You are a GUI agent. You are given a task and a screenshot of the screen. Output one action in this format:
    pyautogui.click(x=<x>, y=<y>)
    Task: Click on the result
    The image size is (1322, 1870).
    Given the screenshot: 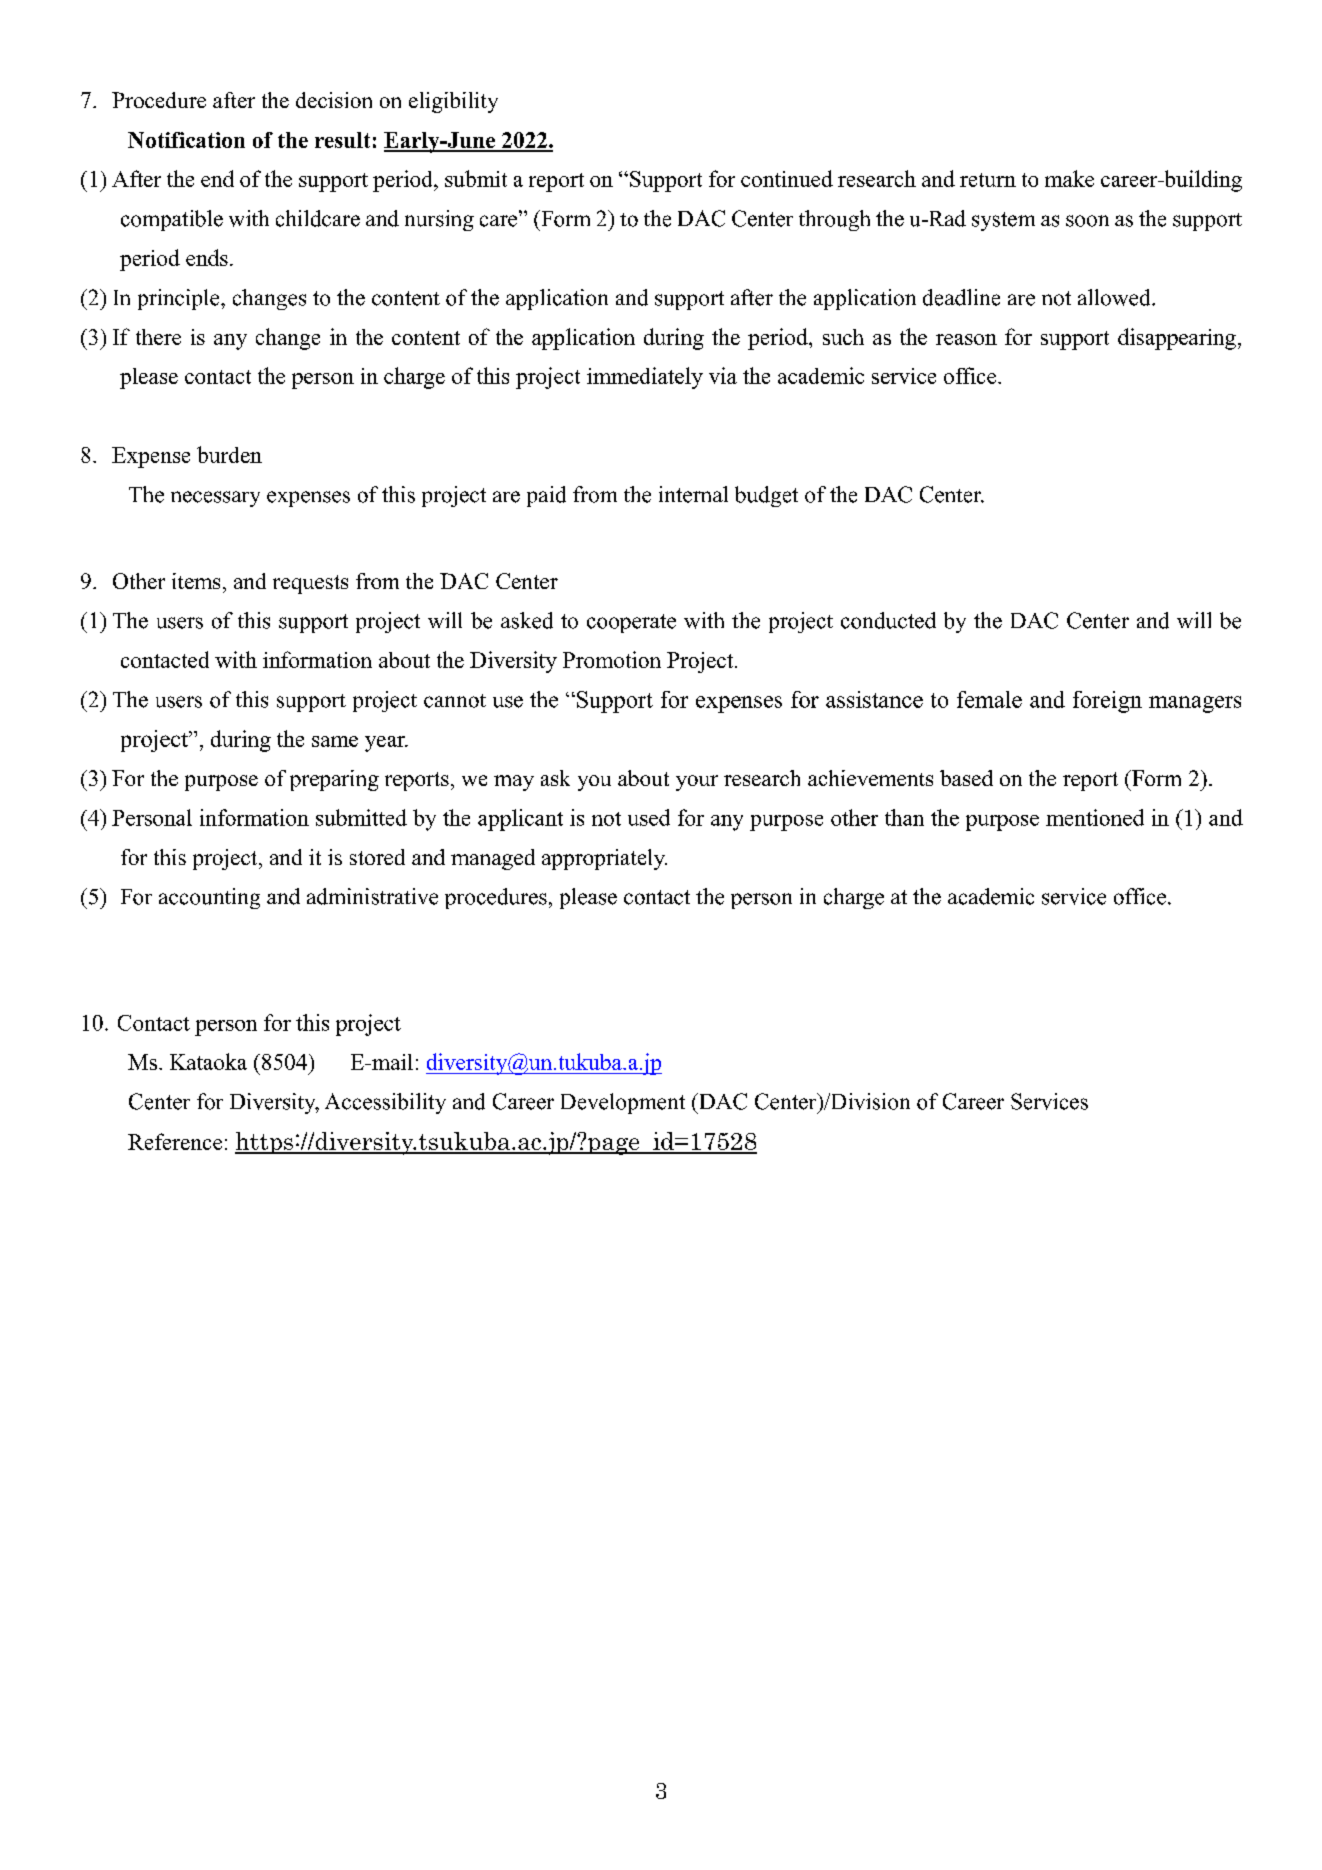 What is the action you would take?
    pyautogui.click(x=342, y=140)
